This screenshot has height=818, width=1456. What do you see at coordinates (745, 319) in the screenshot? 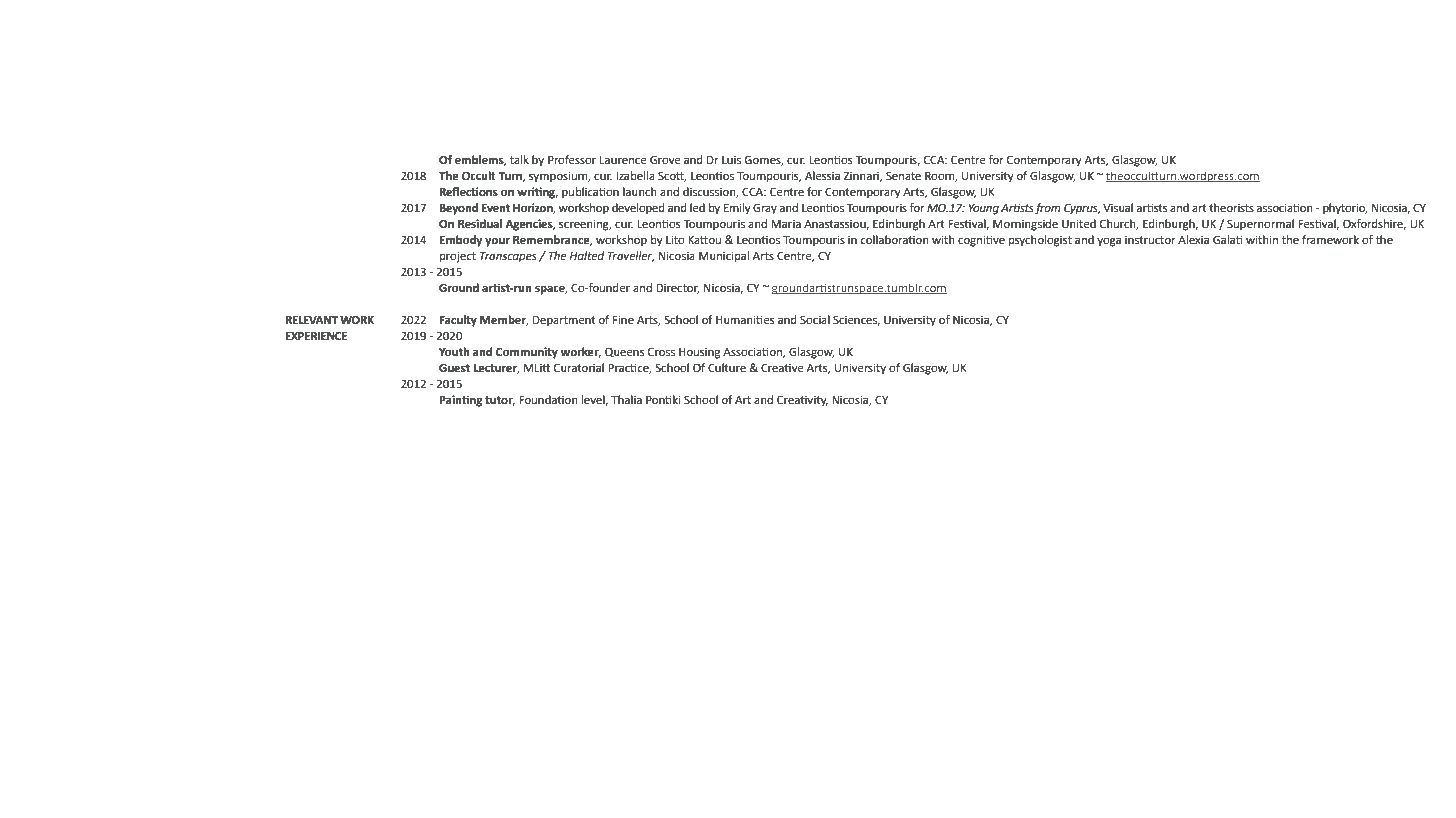
I see `Humanities` at bounding box center [745, 319].
